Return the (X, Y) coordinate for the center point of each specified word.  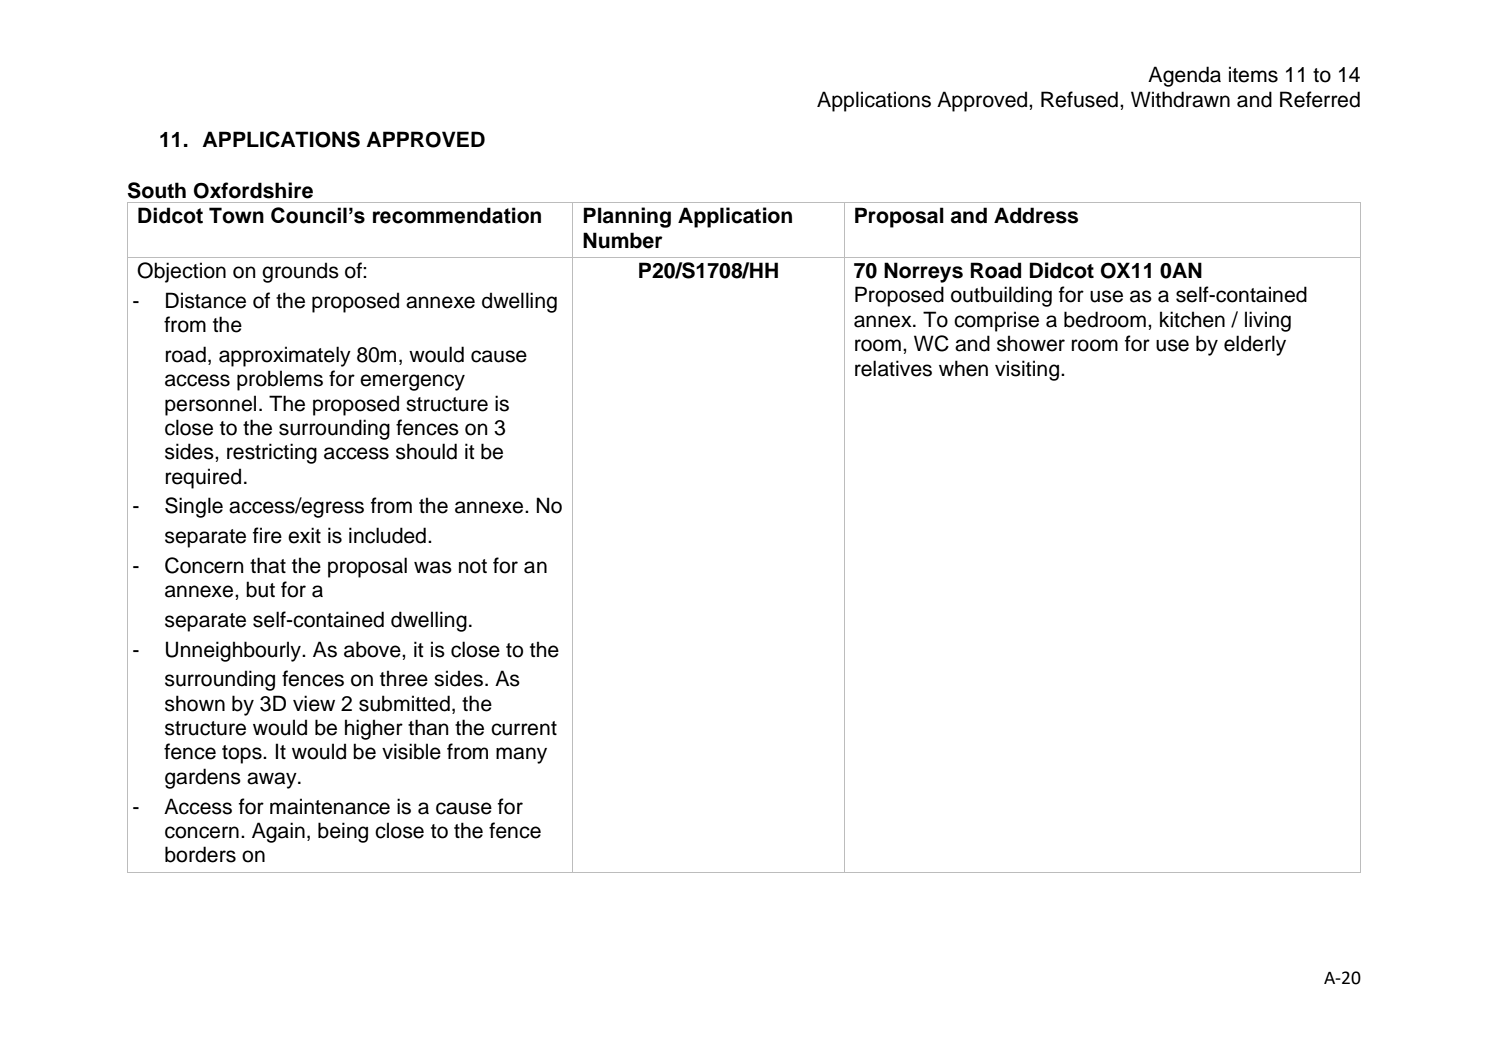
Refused (1079, 99)
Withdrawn (1180, 99)
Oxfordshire (253, 190)
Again (278, 832)
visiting (1027, 370)
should (426, 451)
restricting (272, 453)
